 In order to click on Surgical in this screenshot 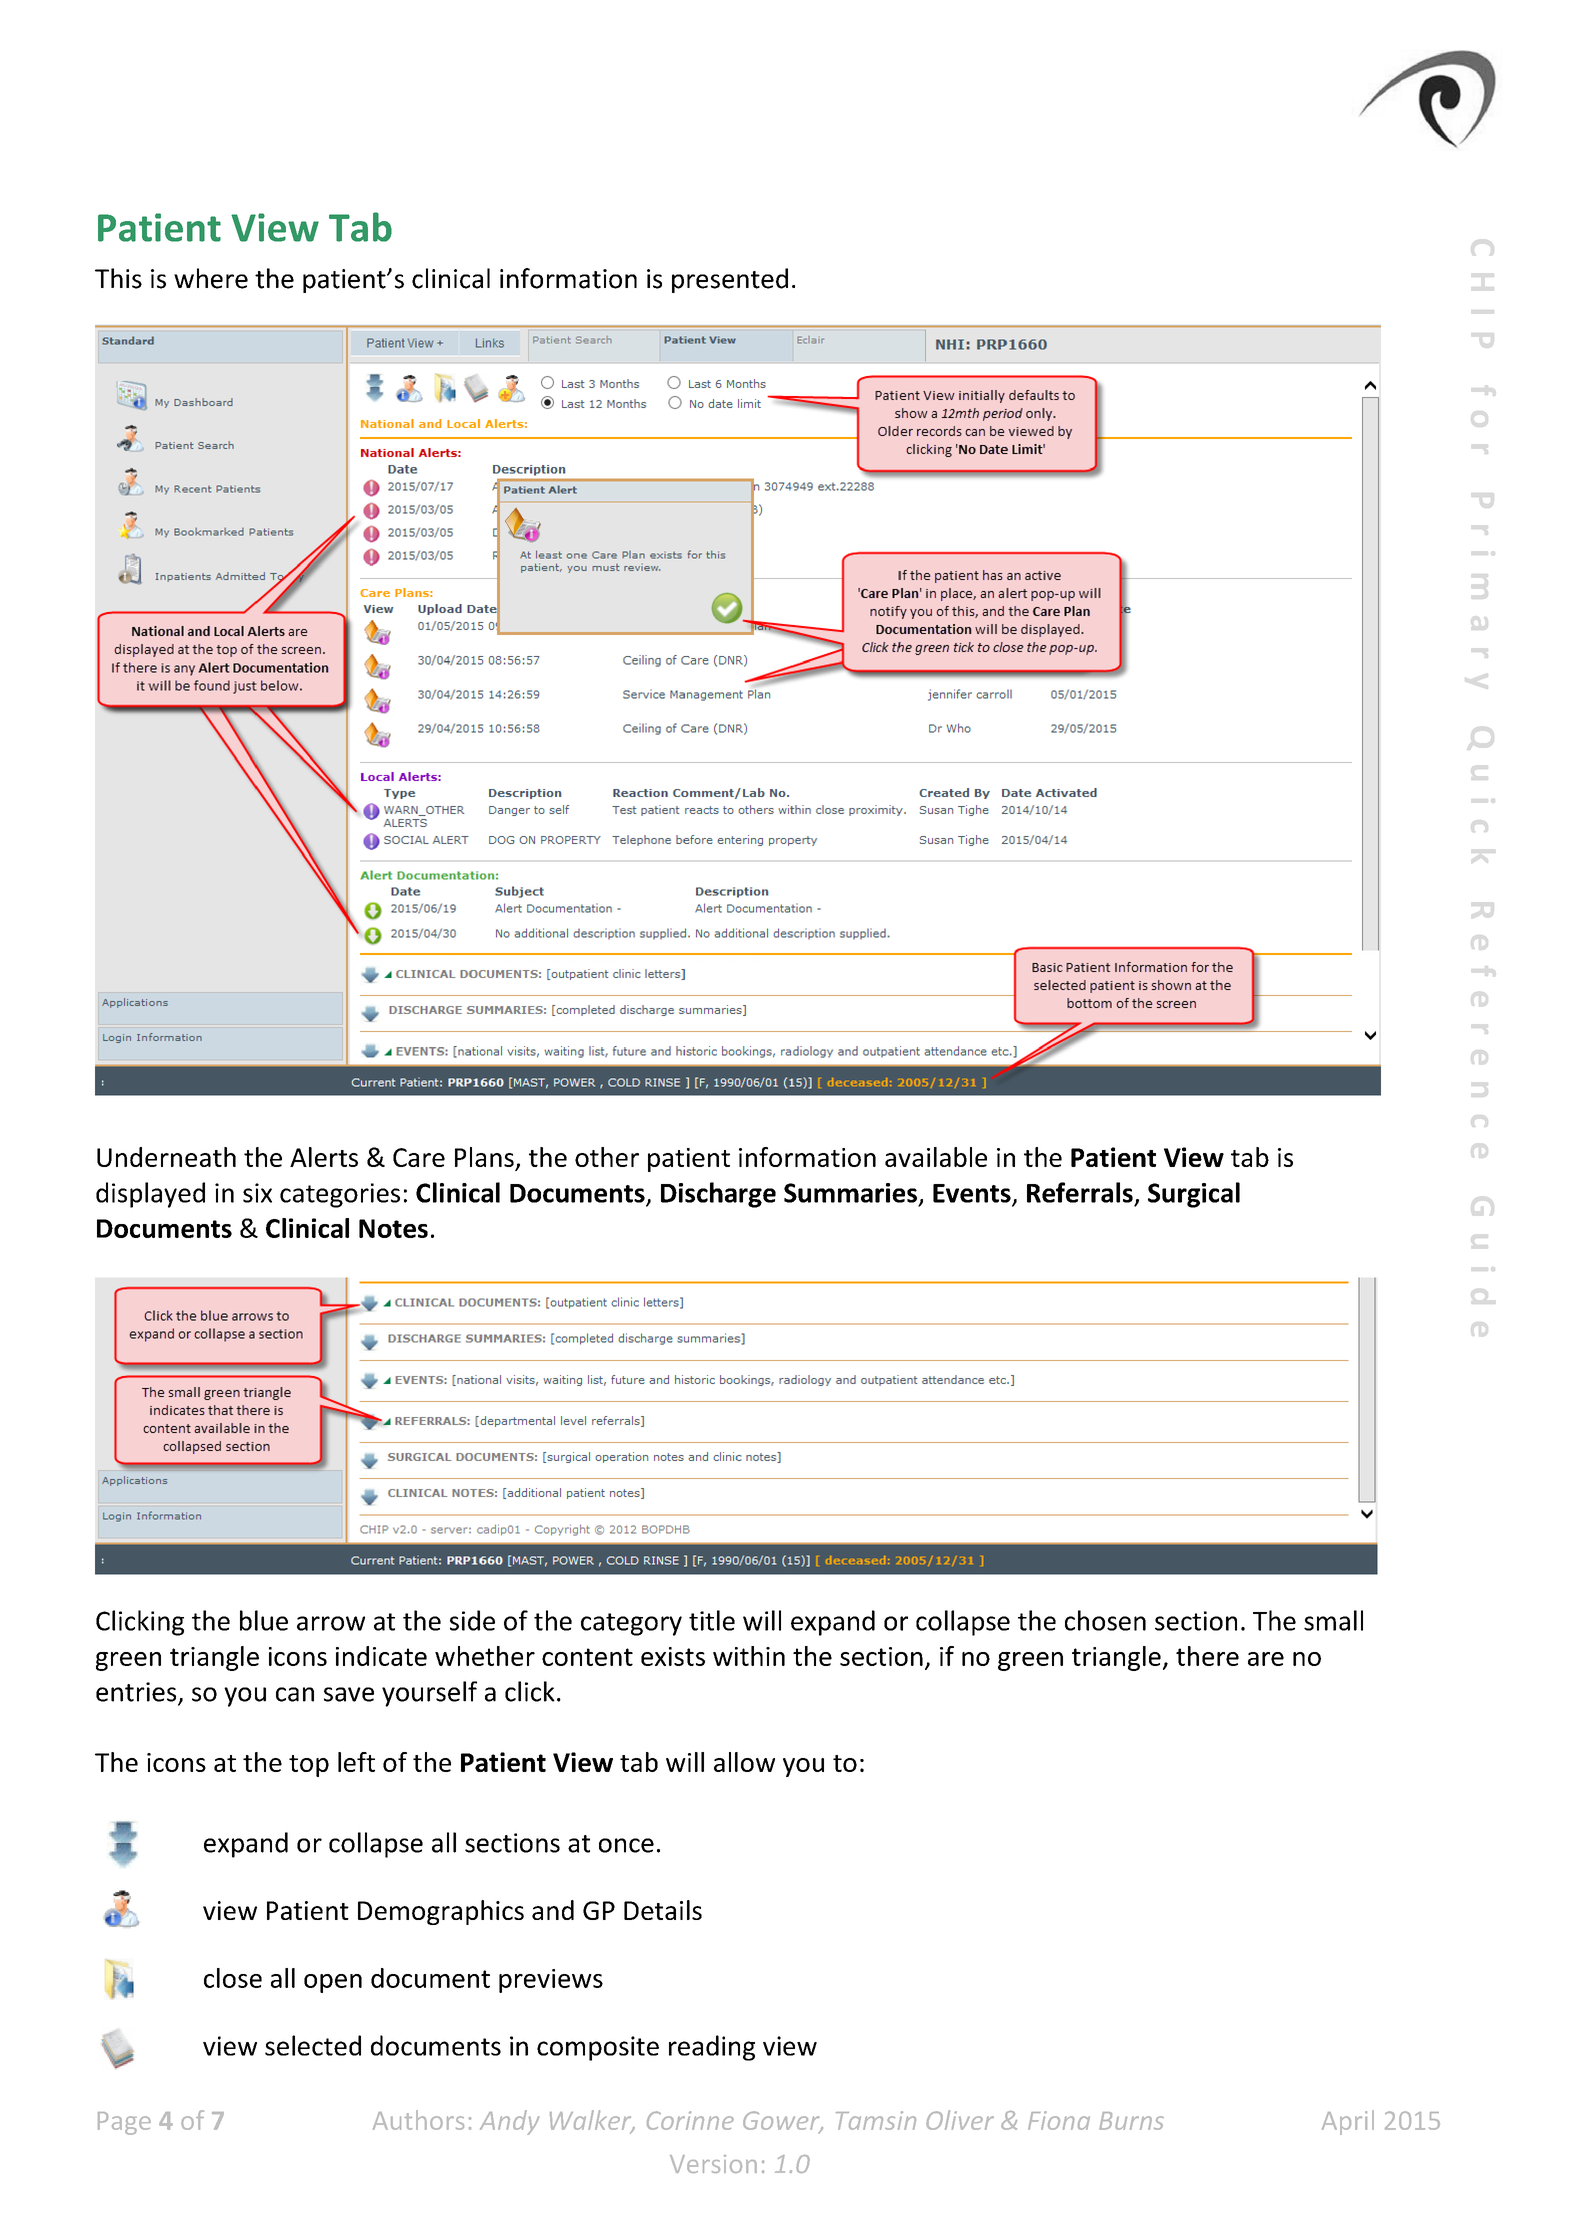, I will do `click(1194, 1195)`.
